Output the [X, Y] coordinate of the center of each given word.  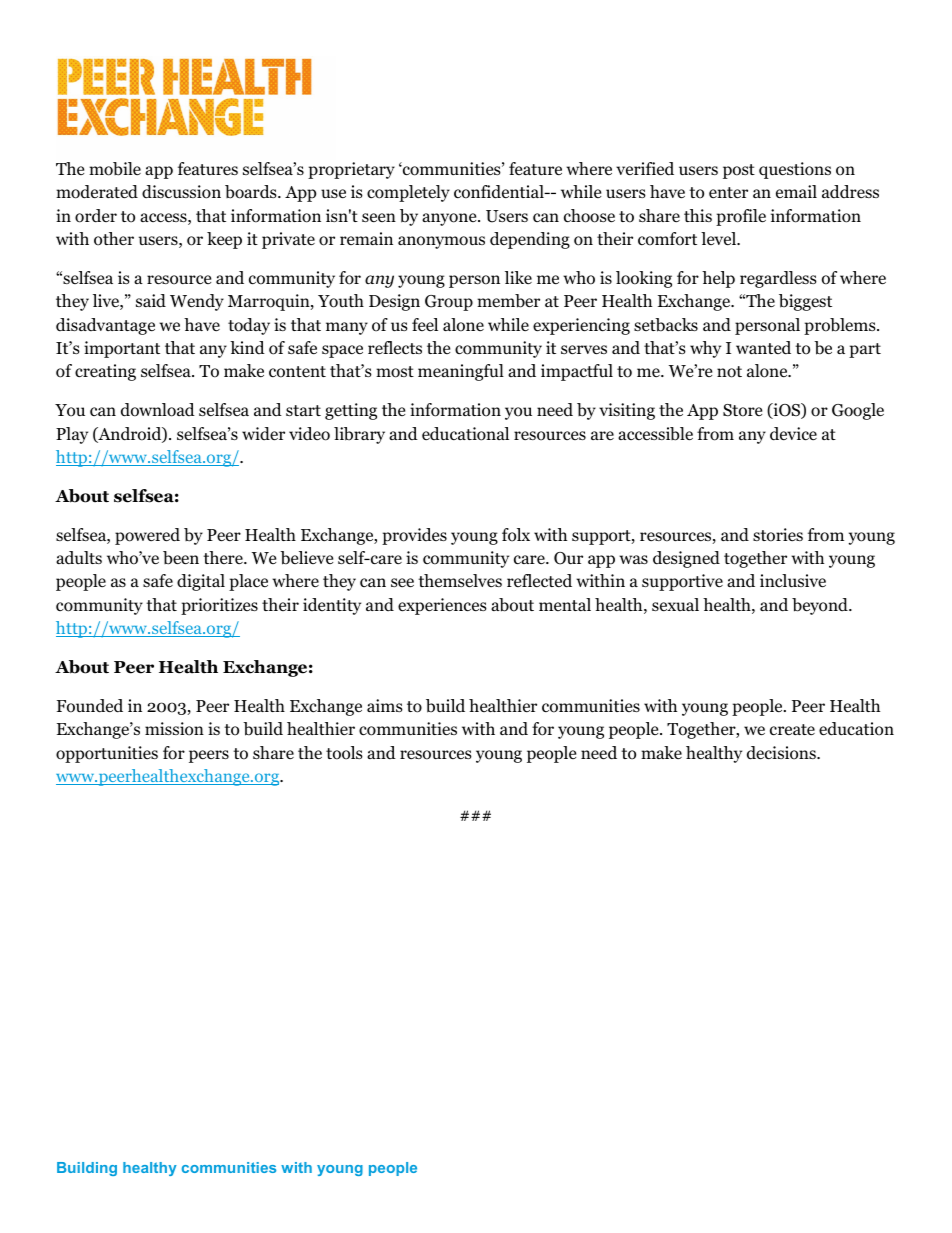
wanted [763, 348]
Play [72, 435]
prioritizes [219, 606]
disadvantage [105, 326]
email [796, 191]
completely [408, 193]
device [793, 434]
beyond [821, 606]
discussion [181, 192]
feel [425, 324]
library [359, 435]
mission [174, 729]
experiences [442, 606]
